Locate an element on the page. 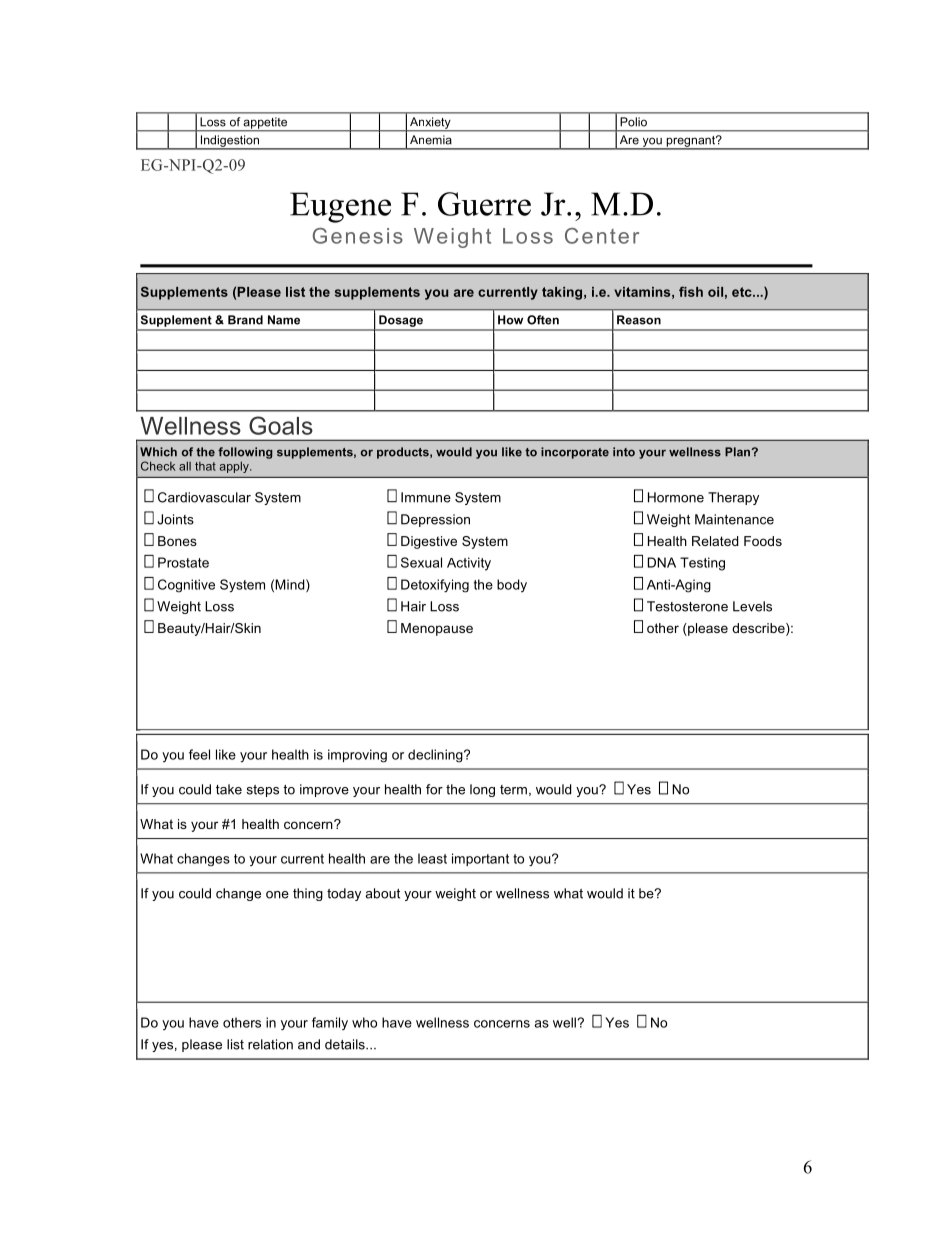 This document has height=1233, width=952. Anemia is located at coordinates (431, 140).
